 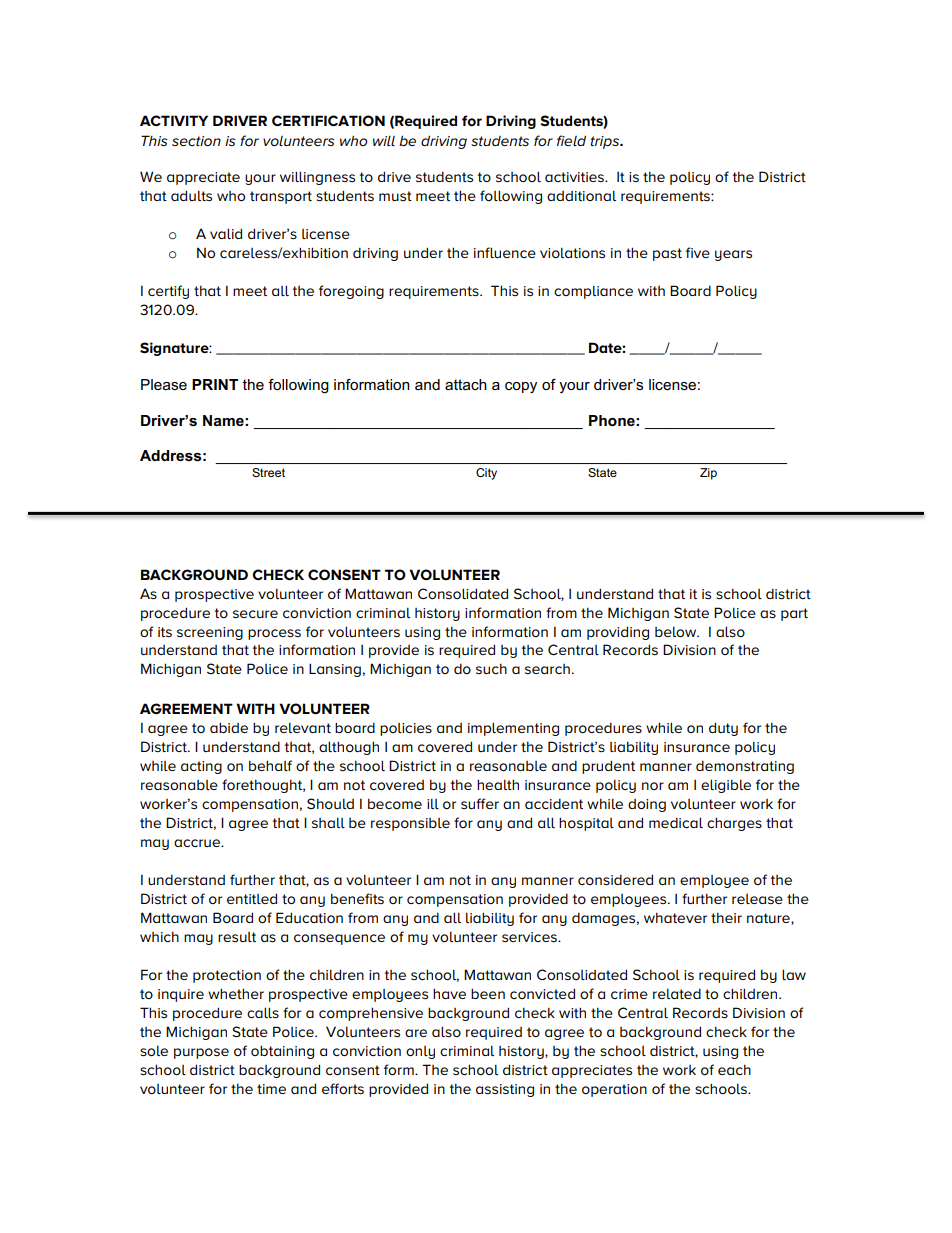 What do you see at coordinates (571, 140) in the page?
I see `field` at bounding box center [571, 140].
